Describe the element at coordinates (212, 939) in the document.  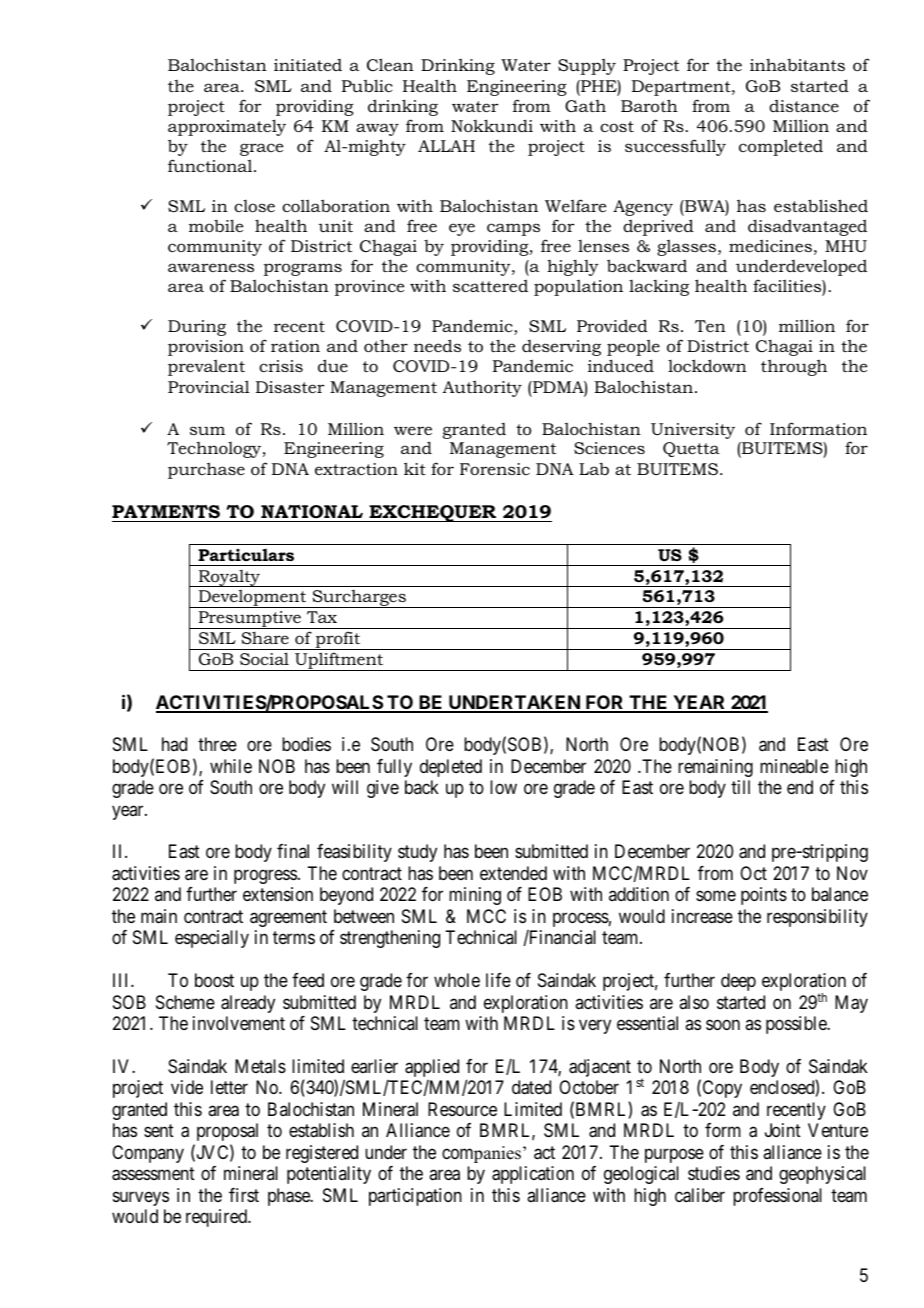
I see `especially` at that location.
